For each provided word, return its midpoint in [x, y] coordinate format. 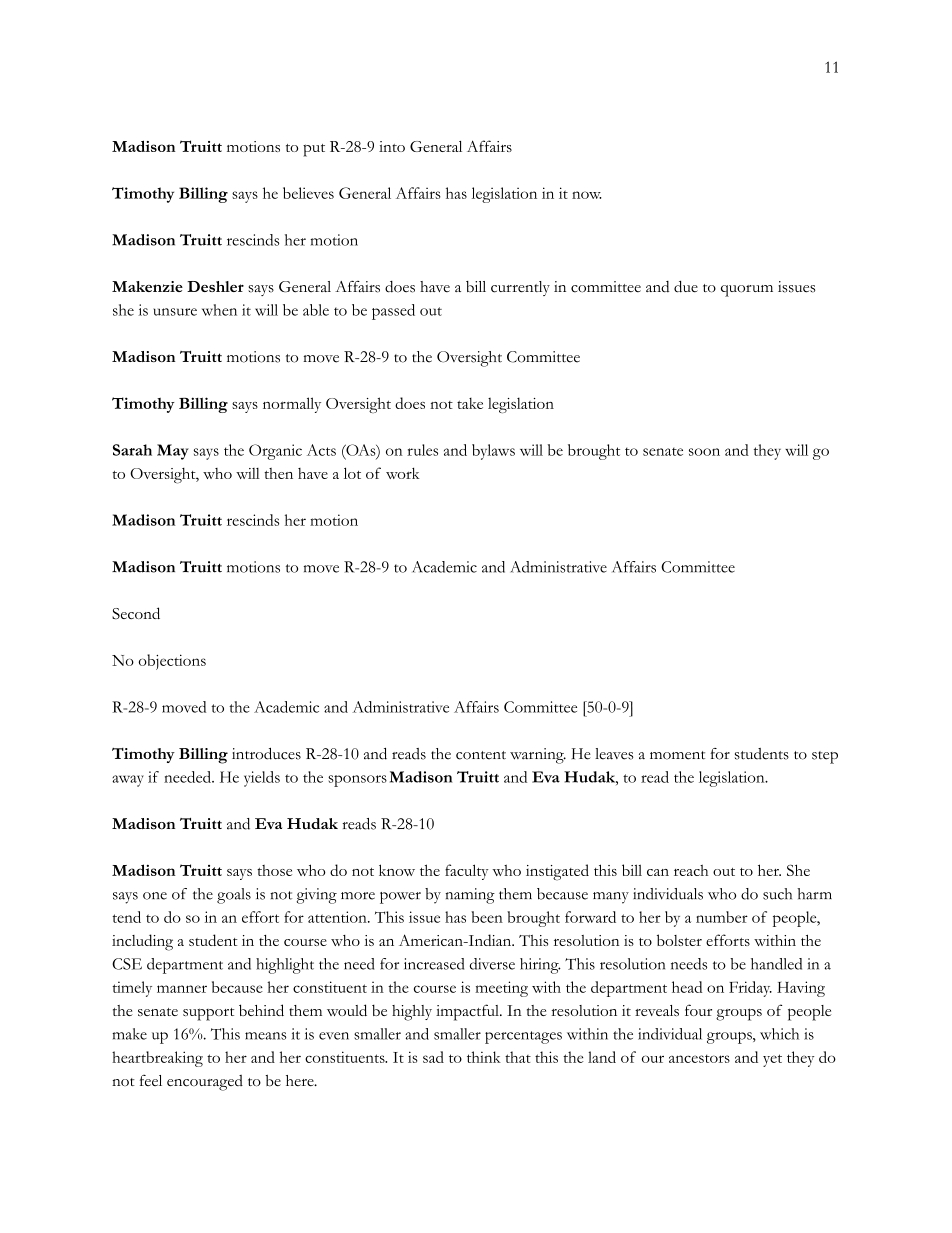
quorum [747, 291]
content [481, 755]
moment [677, 755]
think [484, 1057]
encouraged [205, 1083]
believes [308, 193]
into [392, 146]
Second [136, 613]
